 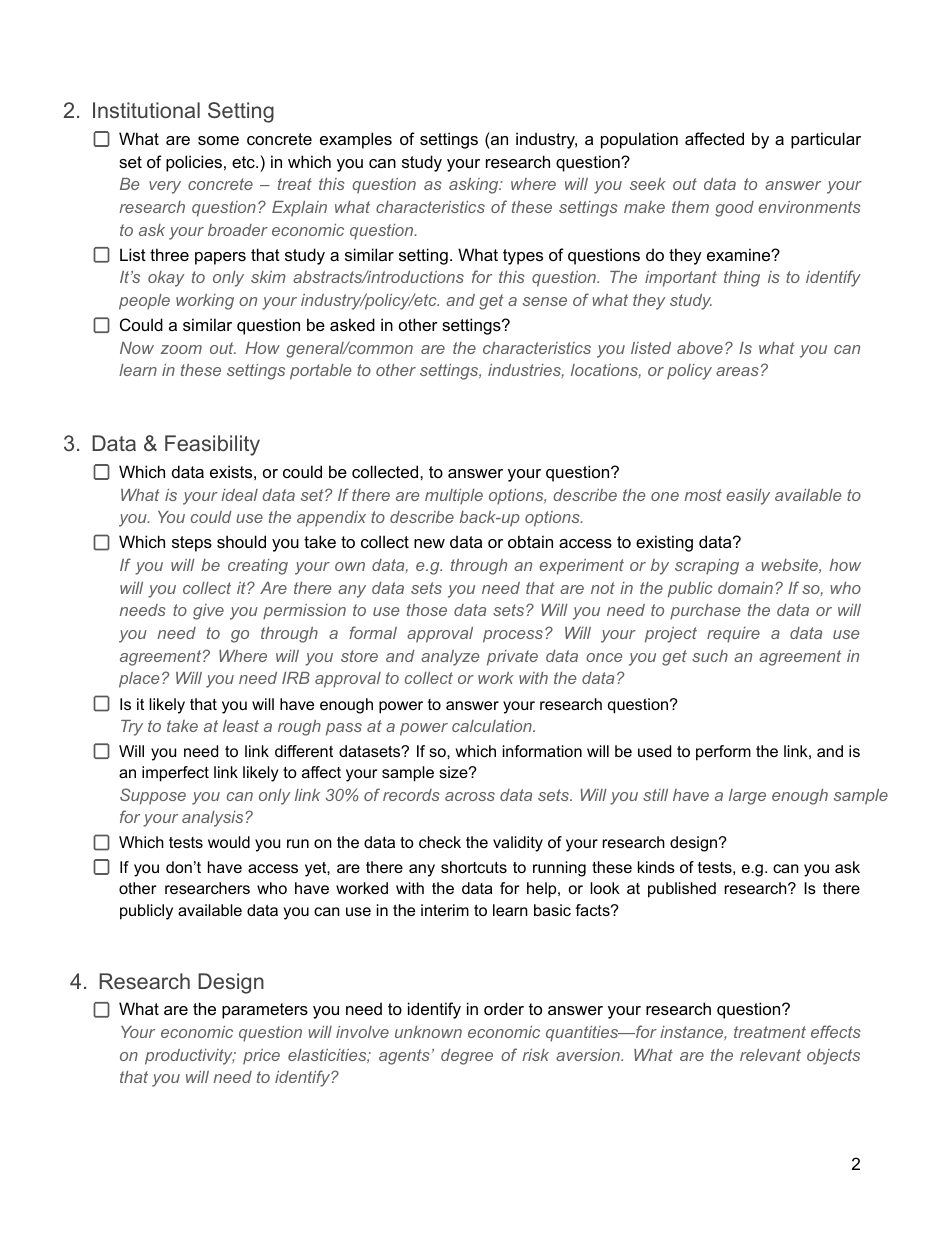 What do you see at coordinates (504, 1008) in the image?
I see `order` at bounding box center [504, 1008].
